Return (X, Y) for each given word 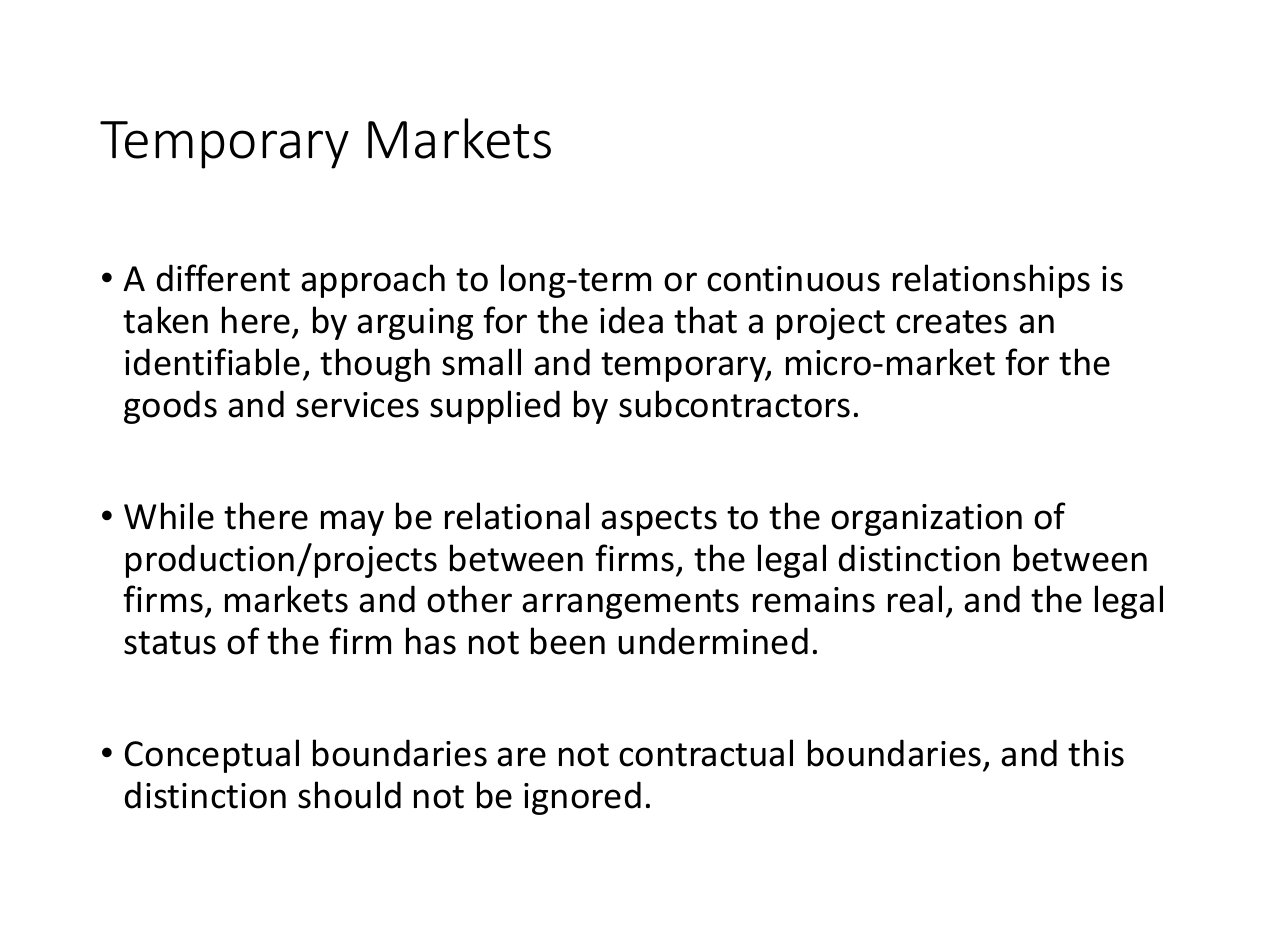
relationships (991, 281)
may (352, 523)
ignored (582, 798)
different (223, 278)
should (349, 795)
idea (631, 320)
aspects (659, 521)
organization (926, 520)
